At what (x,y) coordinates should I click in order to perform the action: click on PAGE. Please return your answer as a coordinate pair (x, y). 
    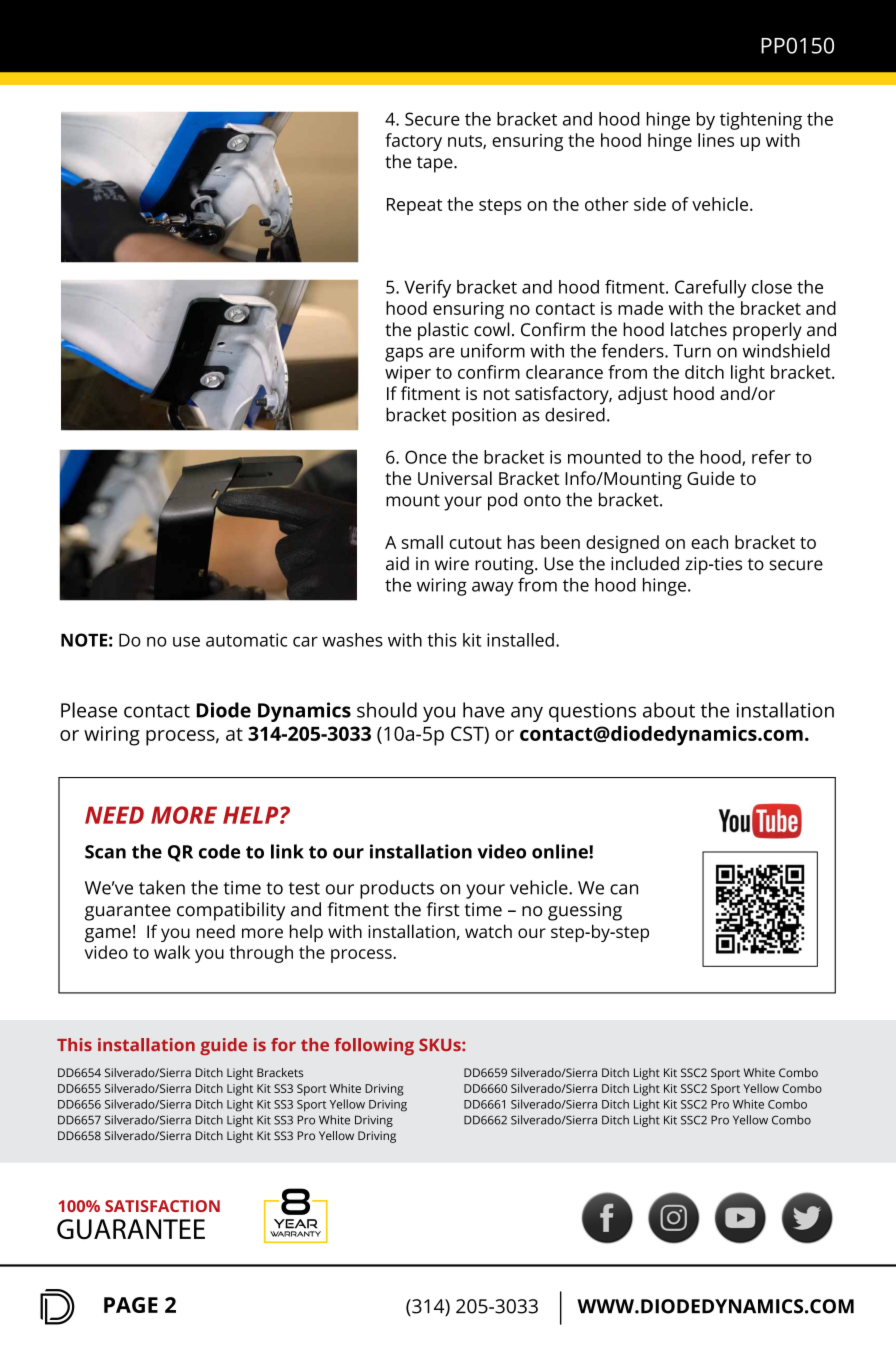
    Looking at the image, I should click on (131, 1305).
